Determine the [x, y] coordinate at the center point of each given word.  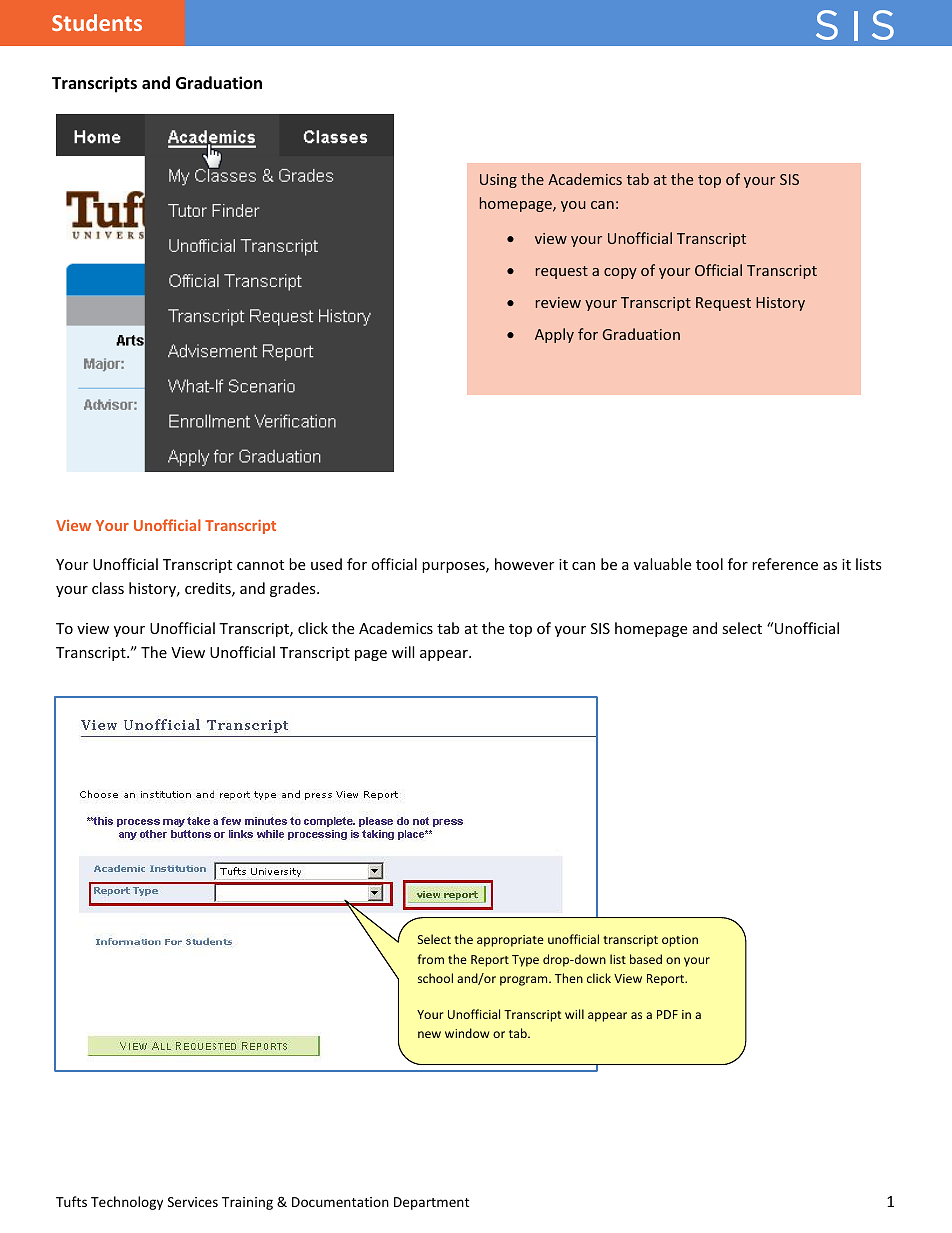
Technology [127, 1203]
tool [709, 564]
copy [620, 273]
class [108, 588]
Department [431, 1203]
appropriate [510, 941]
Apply [554, 335]
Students [97, 22]
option [680, 941]
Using [498, 181]
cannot [260, 565]
